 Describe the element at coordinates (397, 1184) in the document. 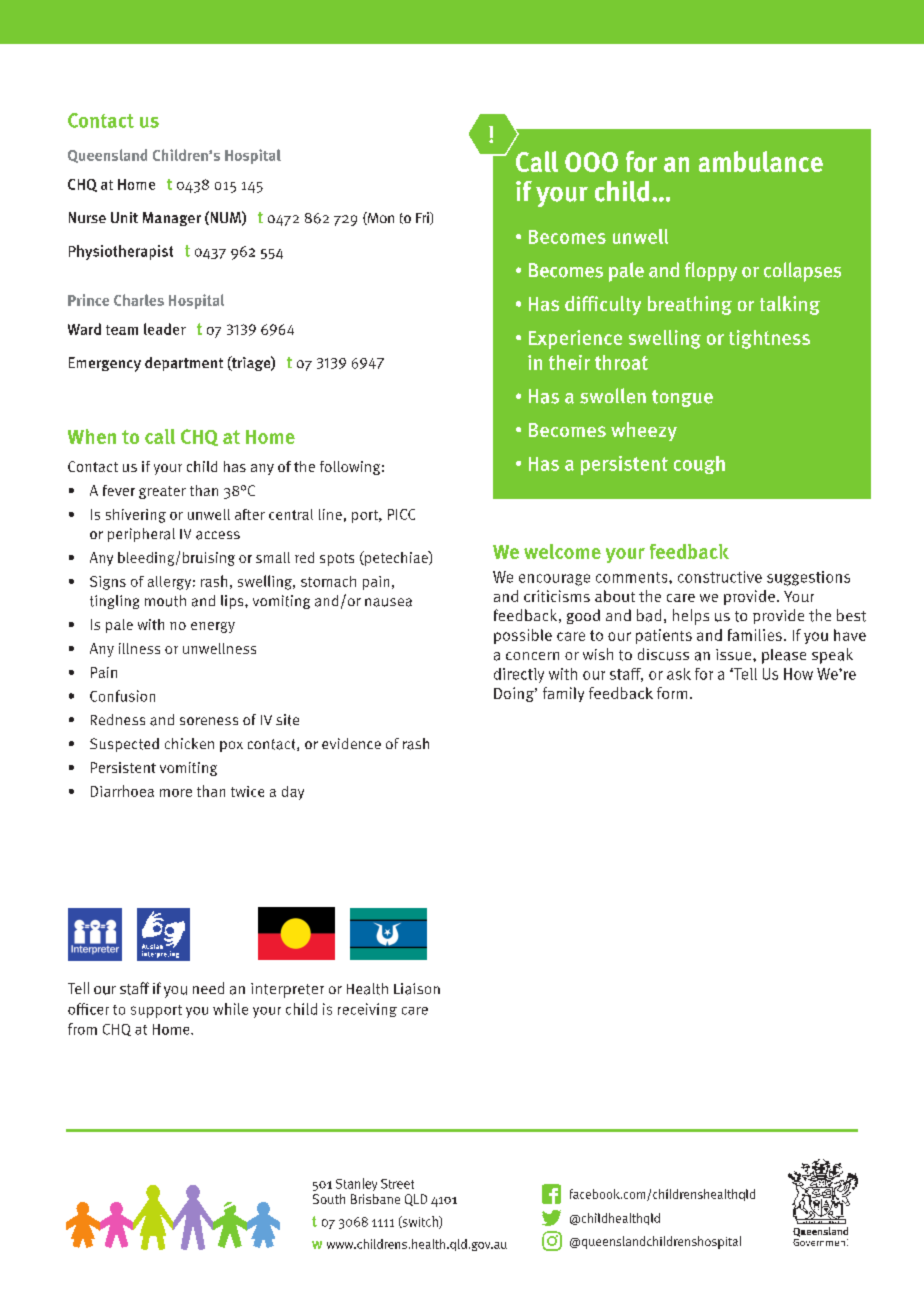

I see `Street` at that location.
